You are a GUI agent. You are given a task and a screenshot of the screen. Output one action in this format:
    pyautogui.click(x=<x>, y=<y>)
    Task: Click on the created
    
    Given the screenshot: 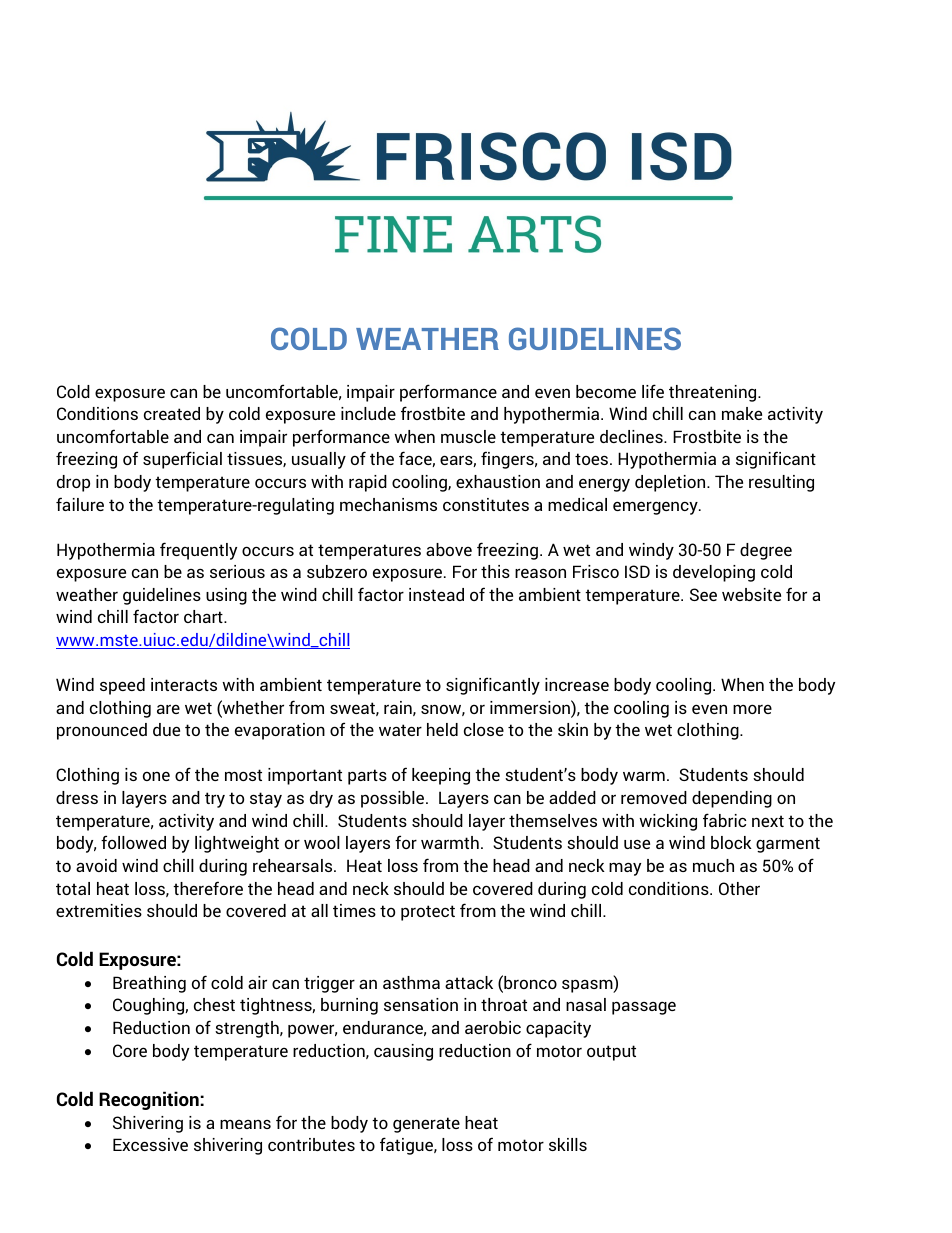 What is the action you would take?
    pyautogui.click(x=172, y=413)
